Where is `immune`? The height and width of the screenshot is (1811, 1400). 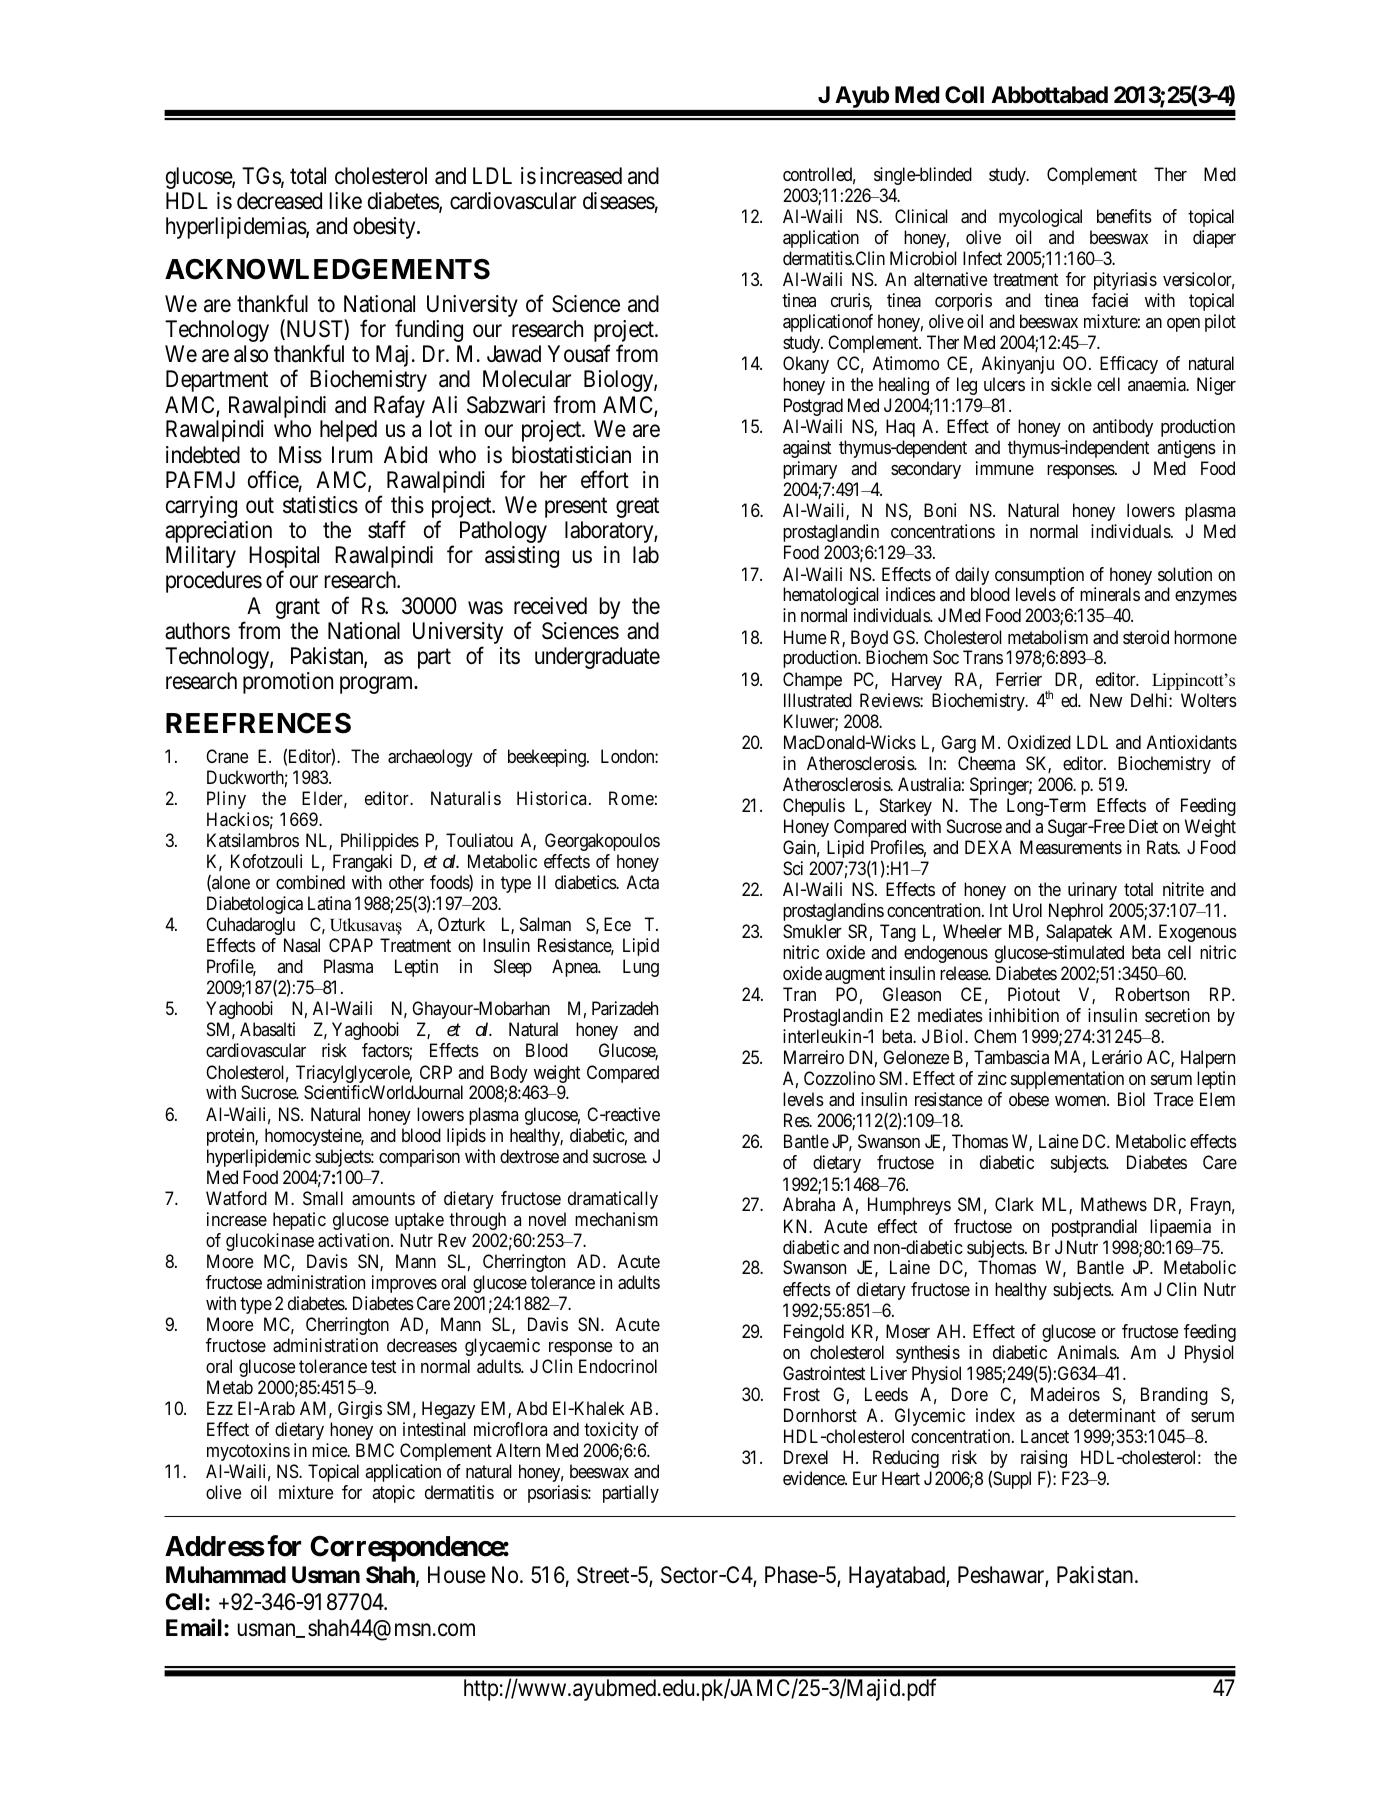 immune is located at coordinates (1005, 468).
